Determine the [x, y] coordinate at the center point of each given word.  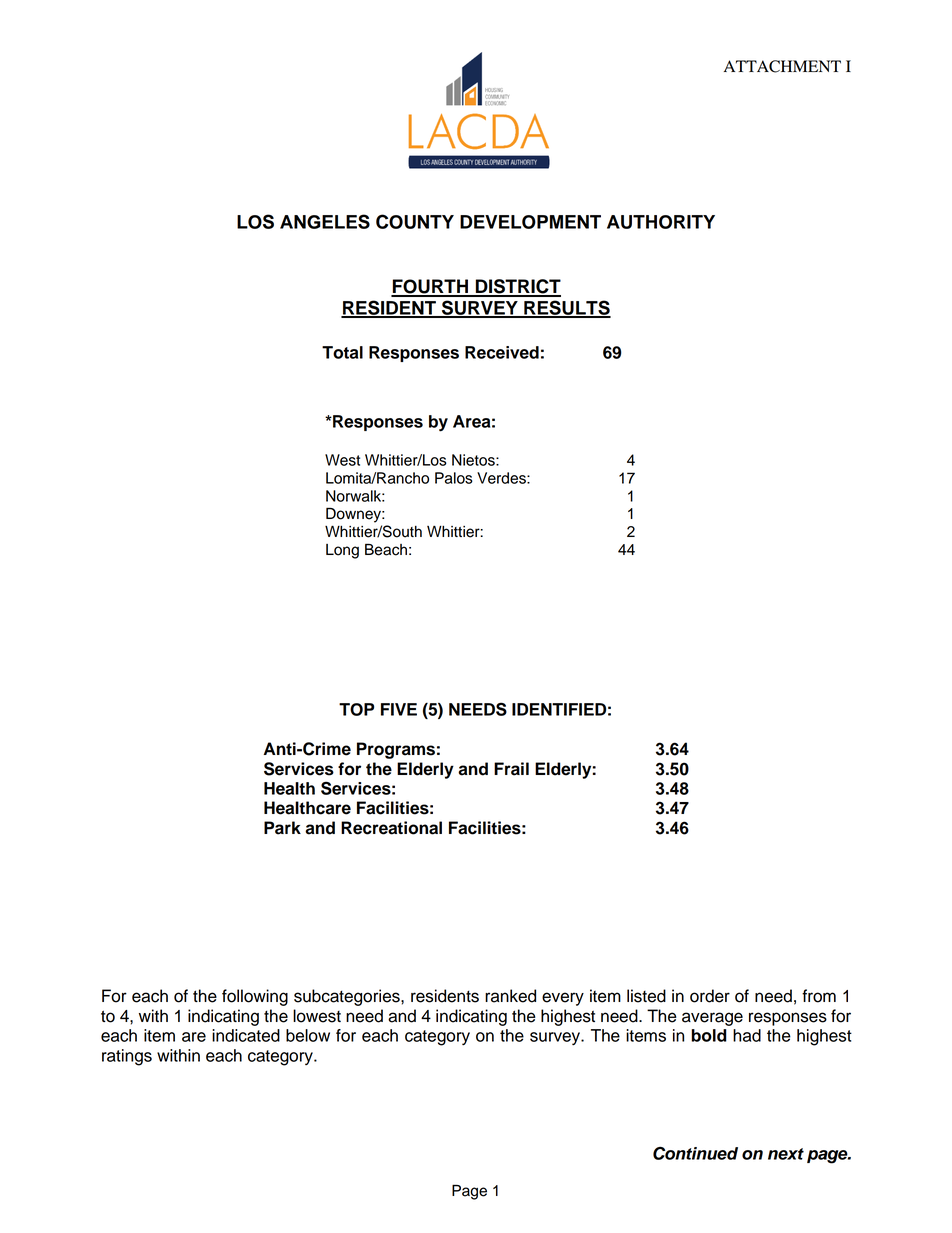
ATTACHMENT [782, 66]
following [255, 997]
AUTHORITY [661, 222]
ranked [510, 996]
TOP [356, 709]
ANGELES [325, 221]
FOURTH [431, 287]
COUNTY [415, 221]
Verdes [502, 478]
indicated [246, 1035]
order [710, 996]
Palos [454, 478]
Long [342, 551]
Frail [511, 769]
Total [342, 352]
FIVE [399, 709]
